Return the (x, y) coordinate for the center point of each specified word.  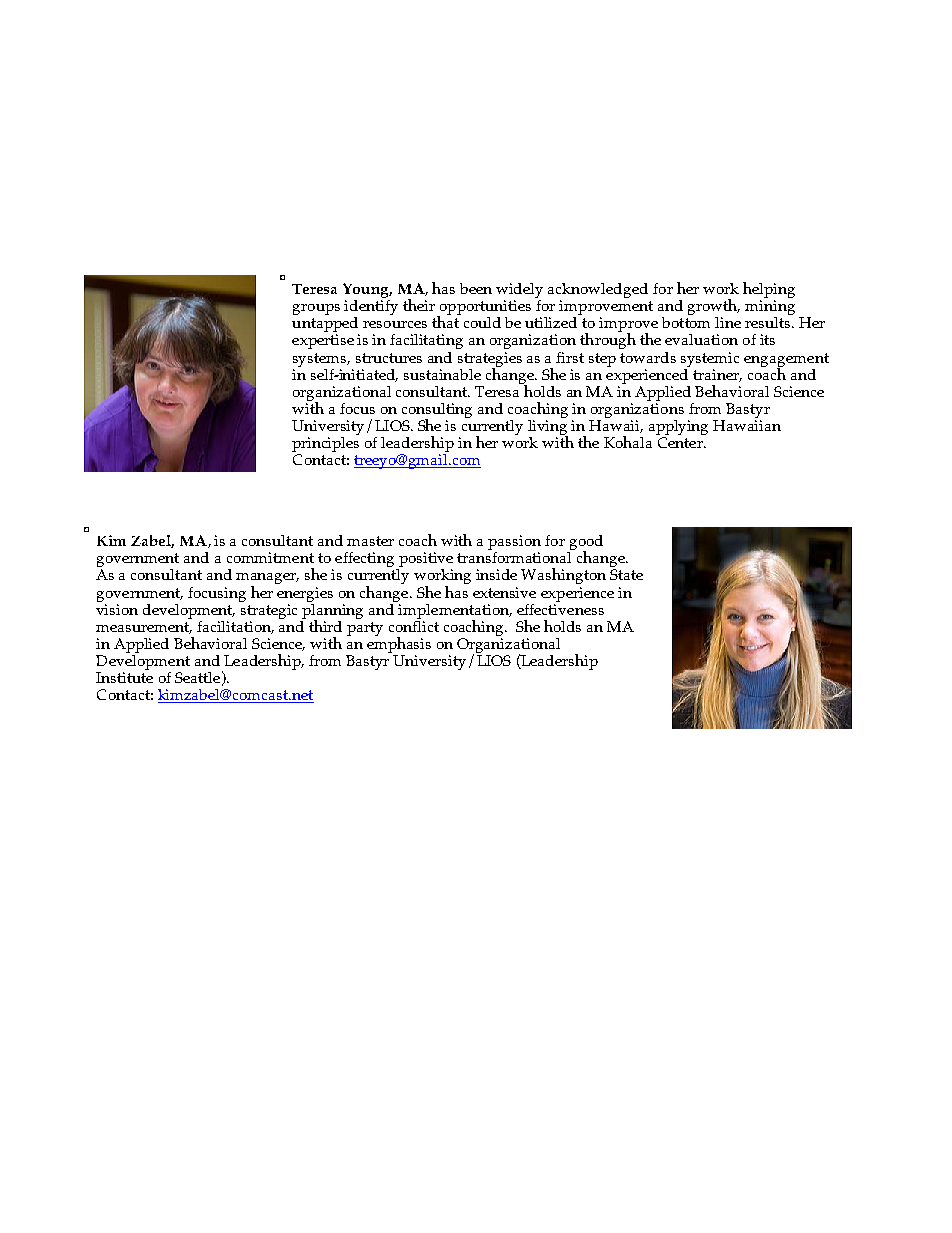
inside (496, 574)
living (548, 427)
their (419, 305)
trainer (717, 375)
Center (681, 442)
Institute (124, 677)
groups (316, 309)
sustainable (442, 374)
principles (325, 446)
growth (714, 308)
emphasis (399, 643)
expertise (323, 341)
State (626, 574)
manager (267, 580)
